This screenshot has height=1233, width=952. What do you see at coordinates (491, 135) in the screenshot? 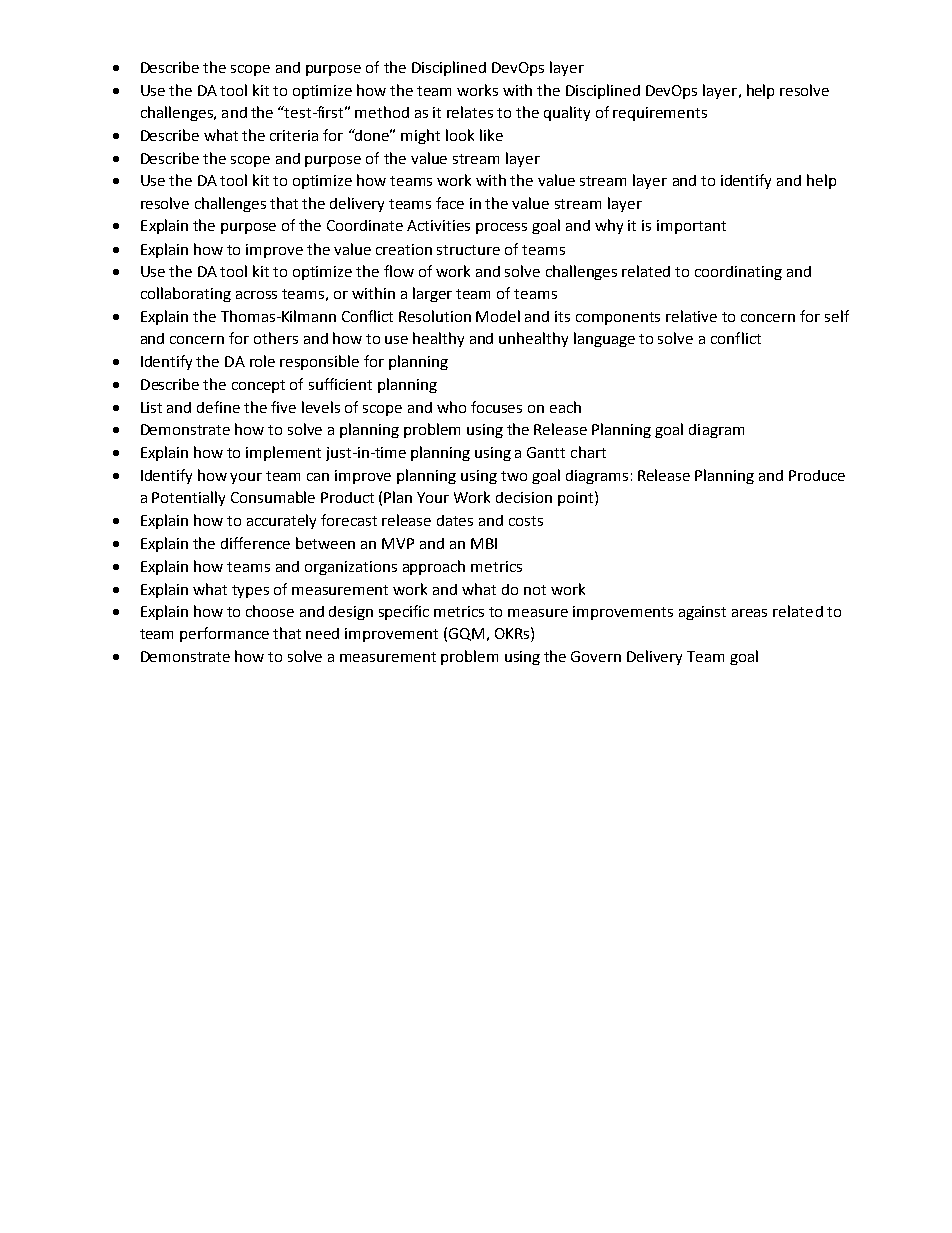
I see `like` at bounding box center [491, 135].
